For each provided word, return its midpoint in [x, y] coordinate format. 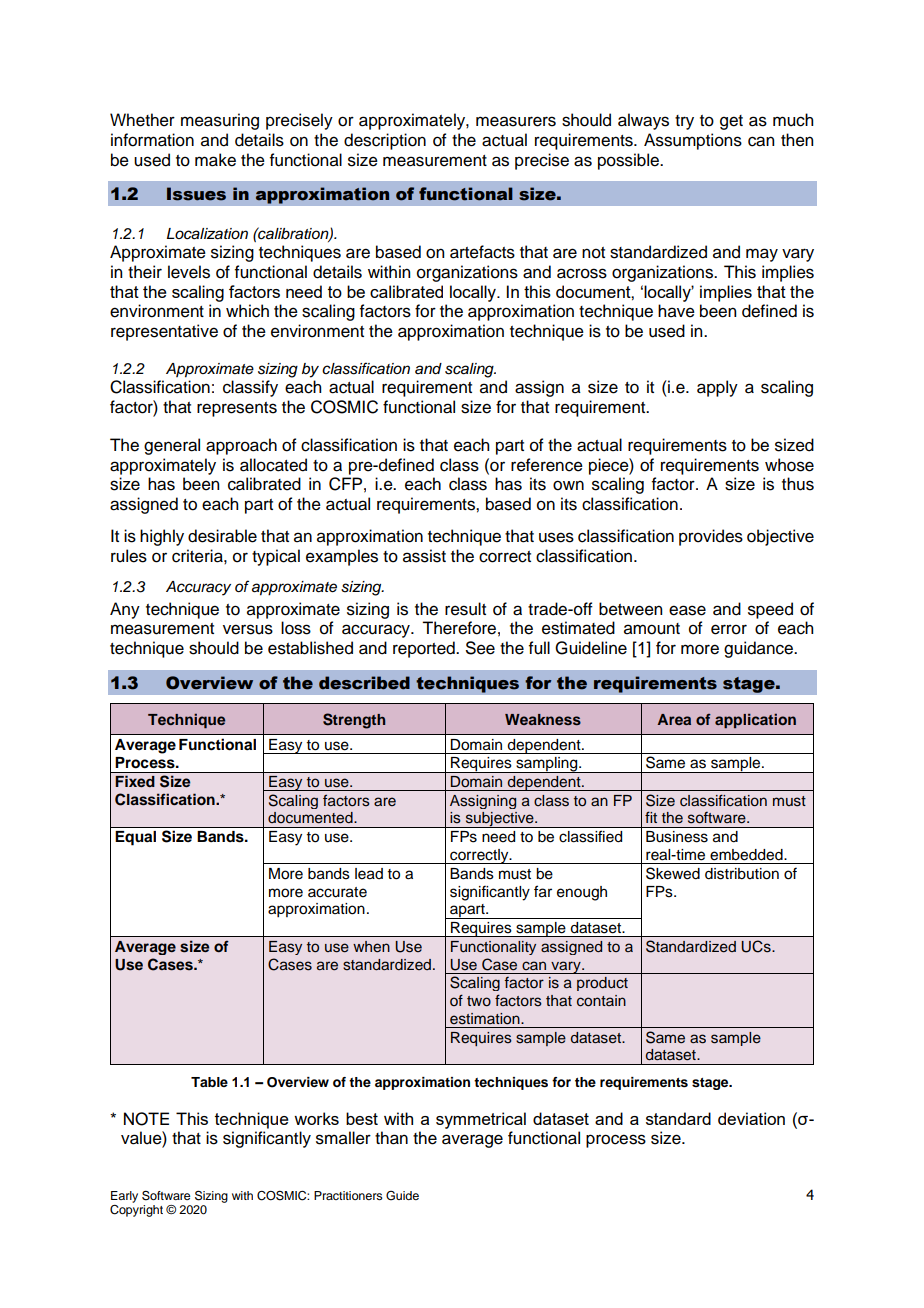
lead [369, 874]
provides [711, 537]
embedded [747, 855]
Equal [135, 838]
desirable [222, 536]
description [385, 141]
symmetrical [481, 1120]
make [215, 160]
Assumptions [693, 141]
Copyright [136, 1209]
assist [424, 556]
